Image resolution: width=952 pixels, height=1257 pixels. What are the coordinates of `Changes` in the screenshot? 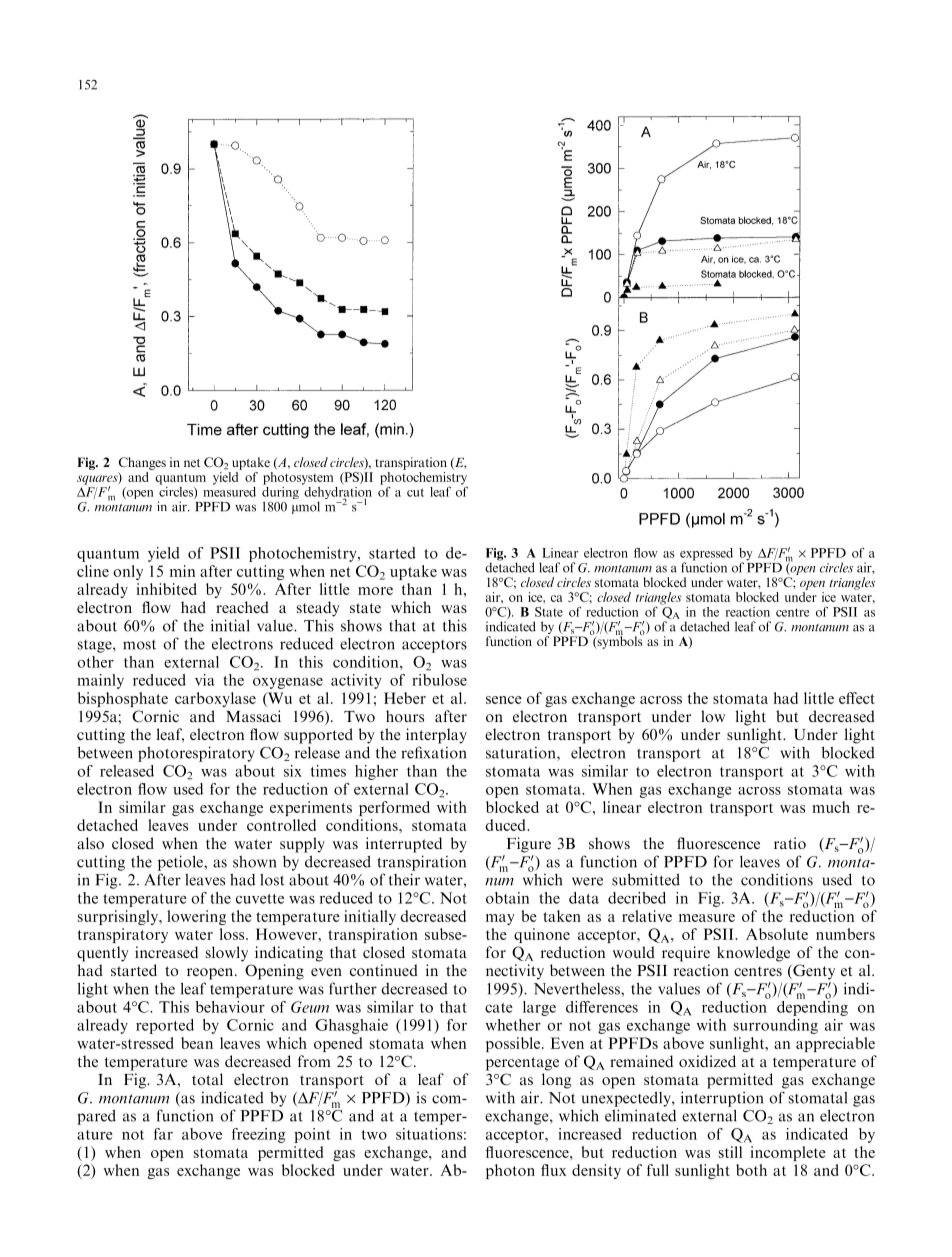 It's located at (142, 463).
